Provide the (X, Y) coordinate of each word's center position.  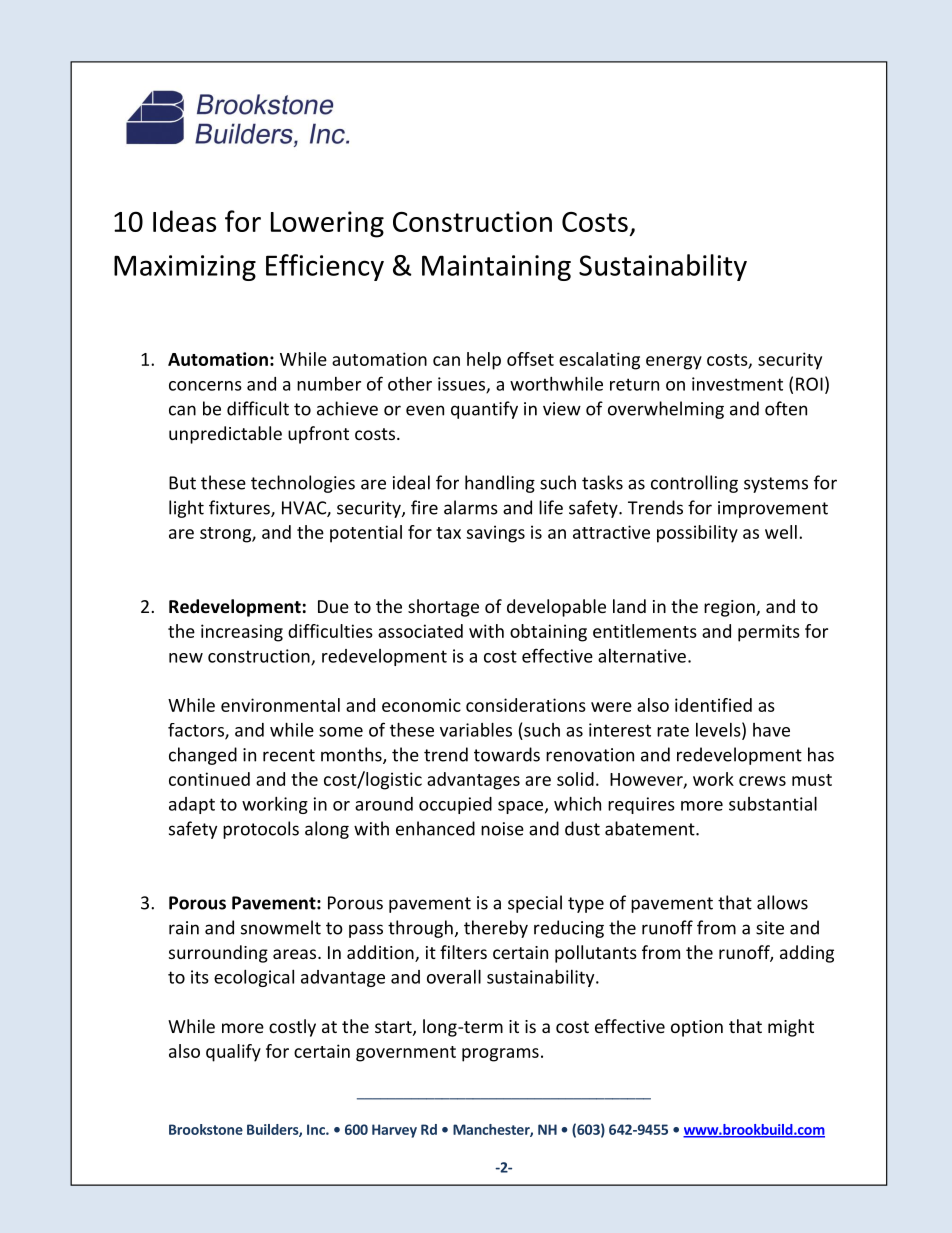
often (786, 408)
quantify (484, 410)
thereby (496, 929)
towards (507, 754)
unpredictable (225, 435)
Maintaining (496, 268)
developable (556, 608)
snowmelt (281, 927)
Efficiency (325, 267)
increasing (242, 633)
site (770, 928)
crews (762, 781)
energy (674, 363)
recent (289, 755)
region (730, 608)
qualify (233, 1053)
